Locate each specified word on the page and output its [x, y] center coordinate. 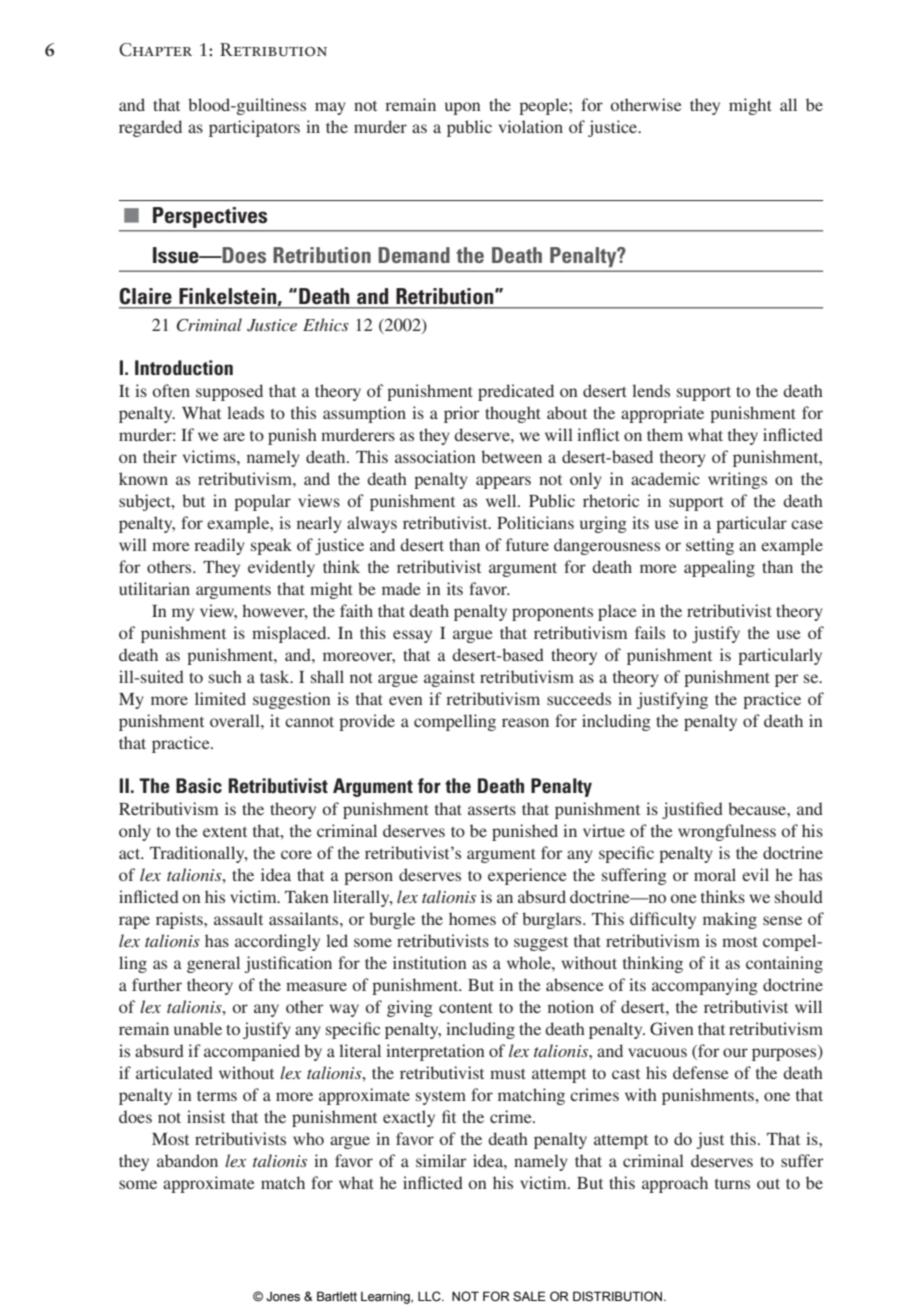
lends [651, 390]
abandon [187, 1160]
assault [238, 918]
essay [412, 636]
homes [472, 918]
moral [715, 874]
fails [650, 632]
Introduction [184, 367]
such [225, 676]
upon [463, 108]
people [544, 106]
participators [254, 128]
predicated [516, 392]
